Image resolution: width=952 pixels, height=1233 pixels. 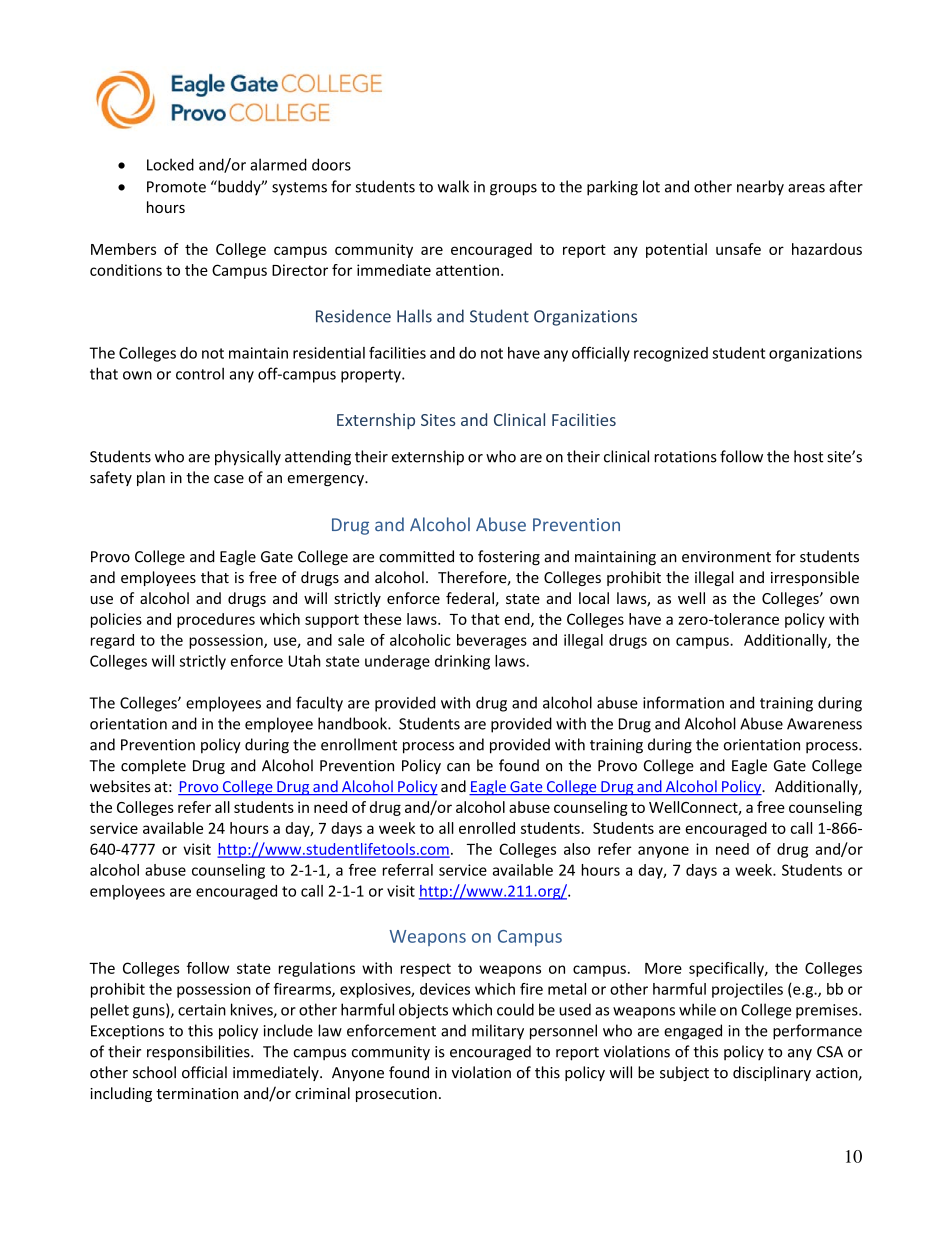 I want to click on responsibilities, so click(x=199, y=1052).
